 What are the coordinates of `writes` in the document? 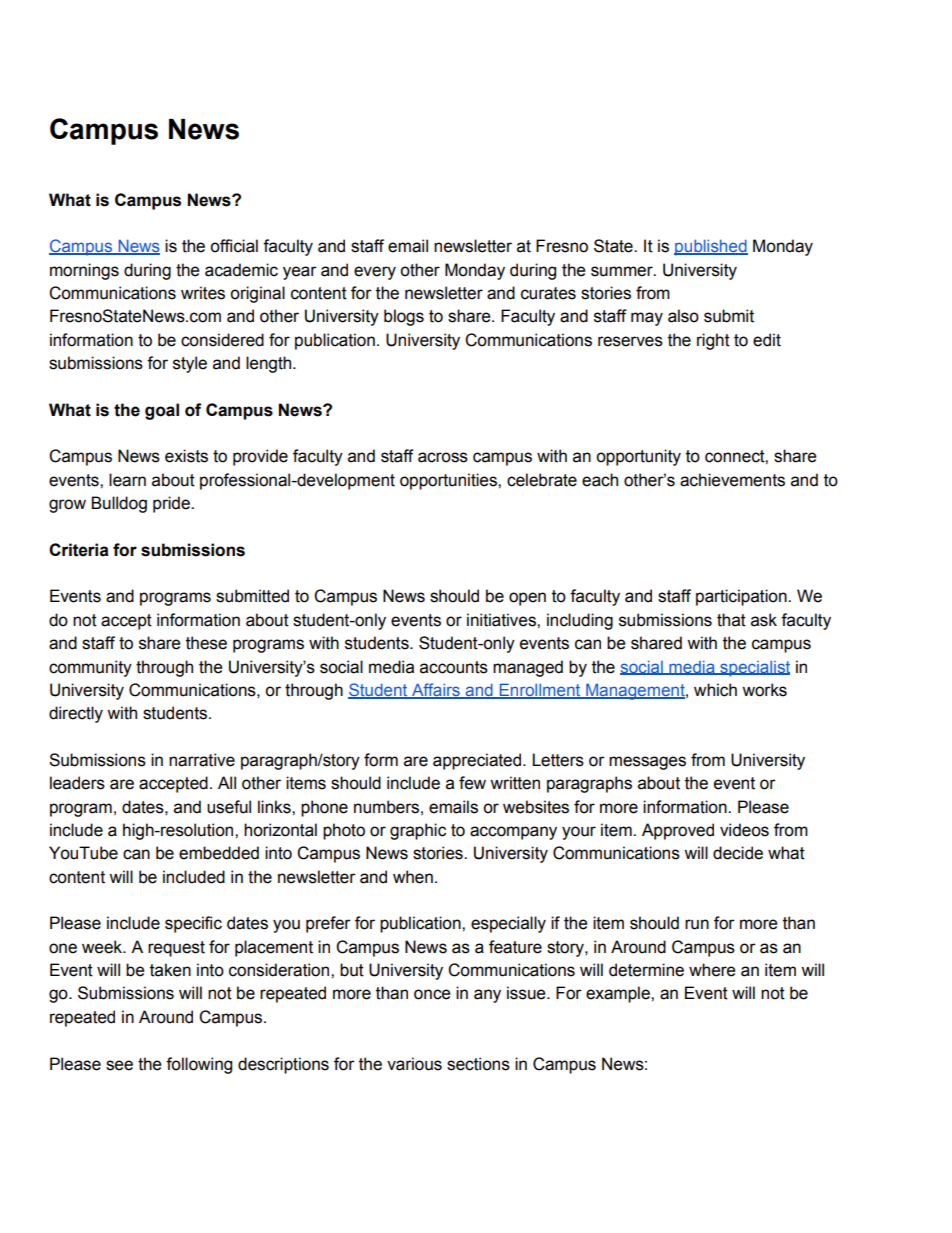 It's located at (203, 293).
